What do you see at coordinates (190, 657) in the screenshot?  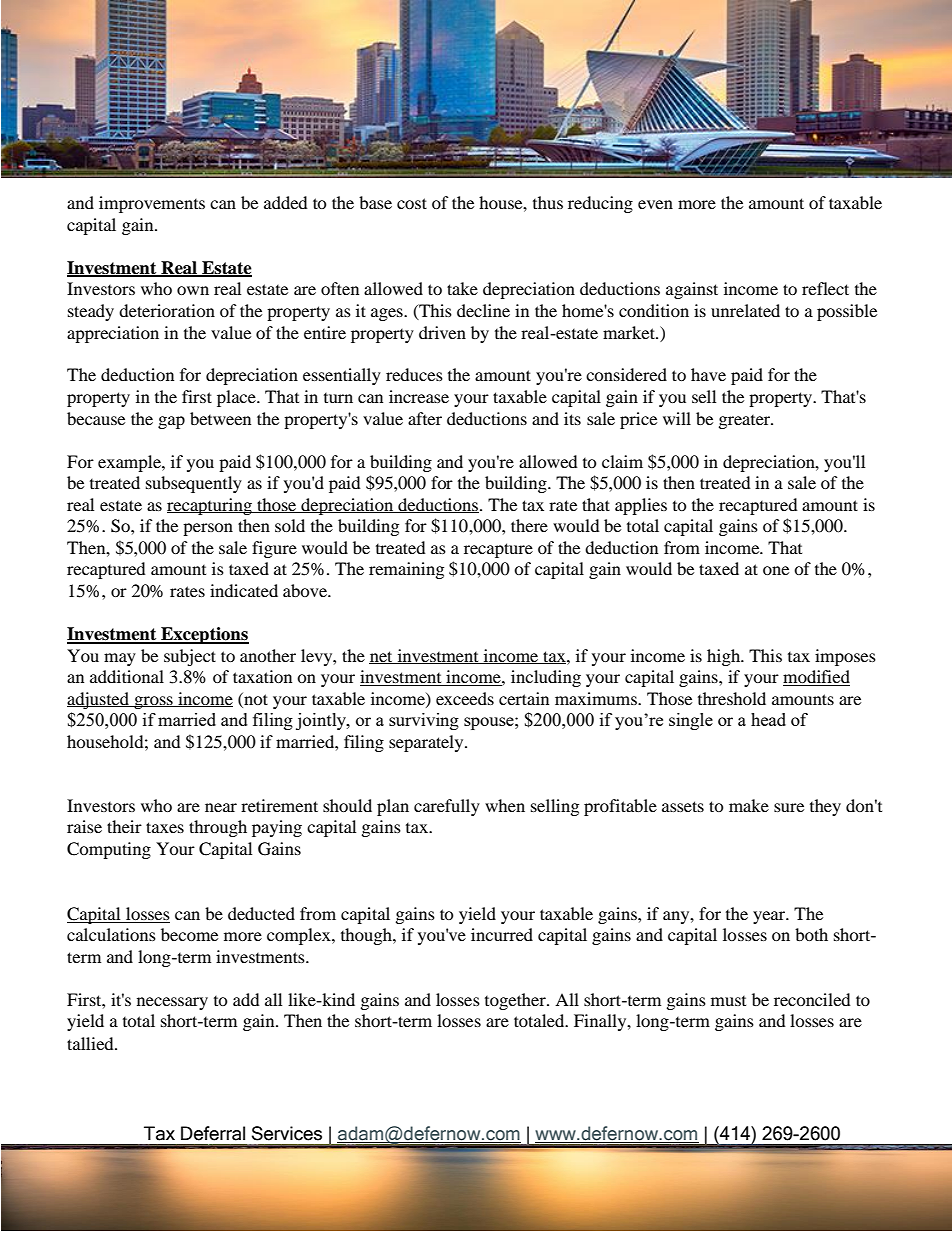 I see `subject` at bounding box center [190, 657].
